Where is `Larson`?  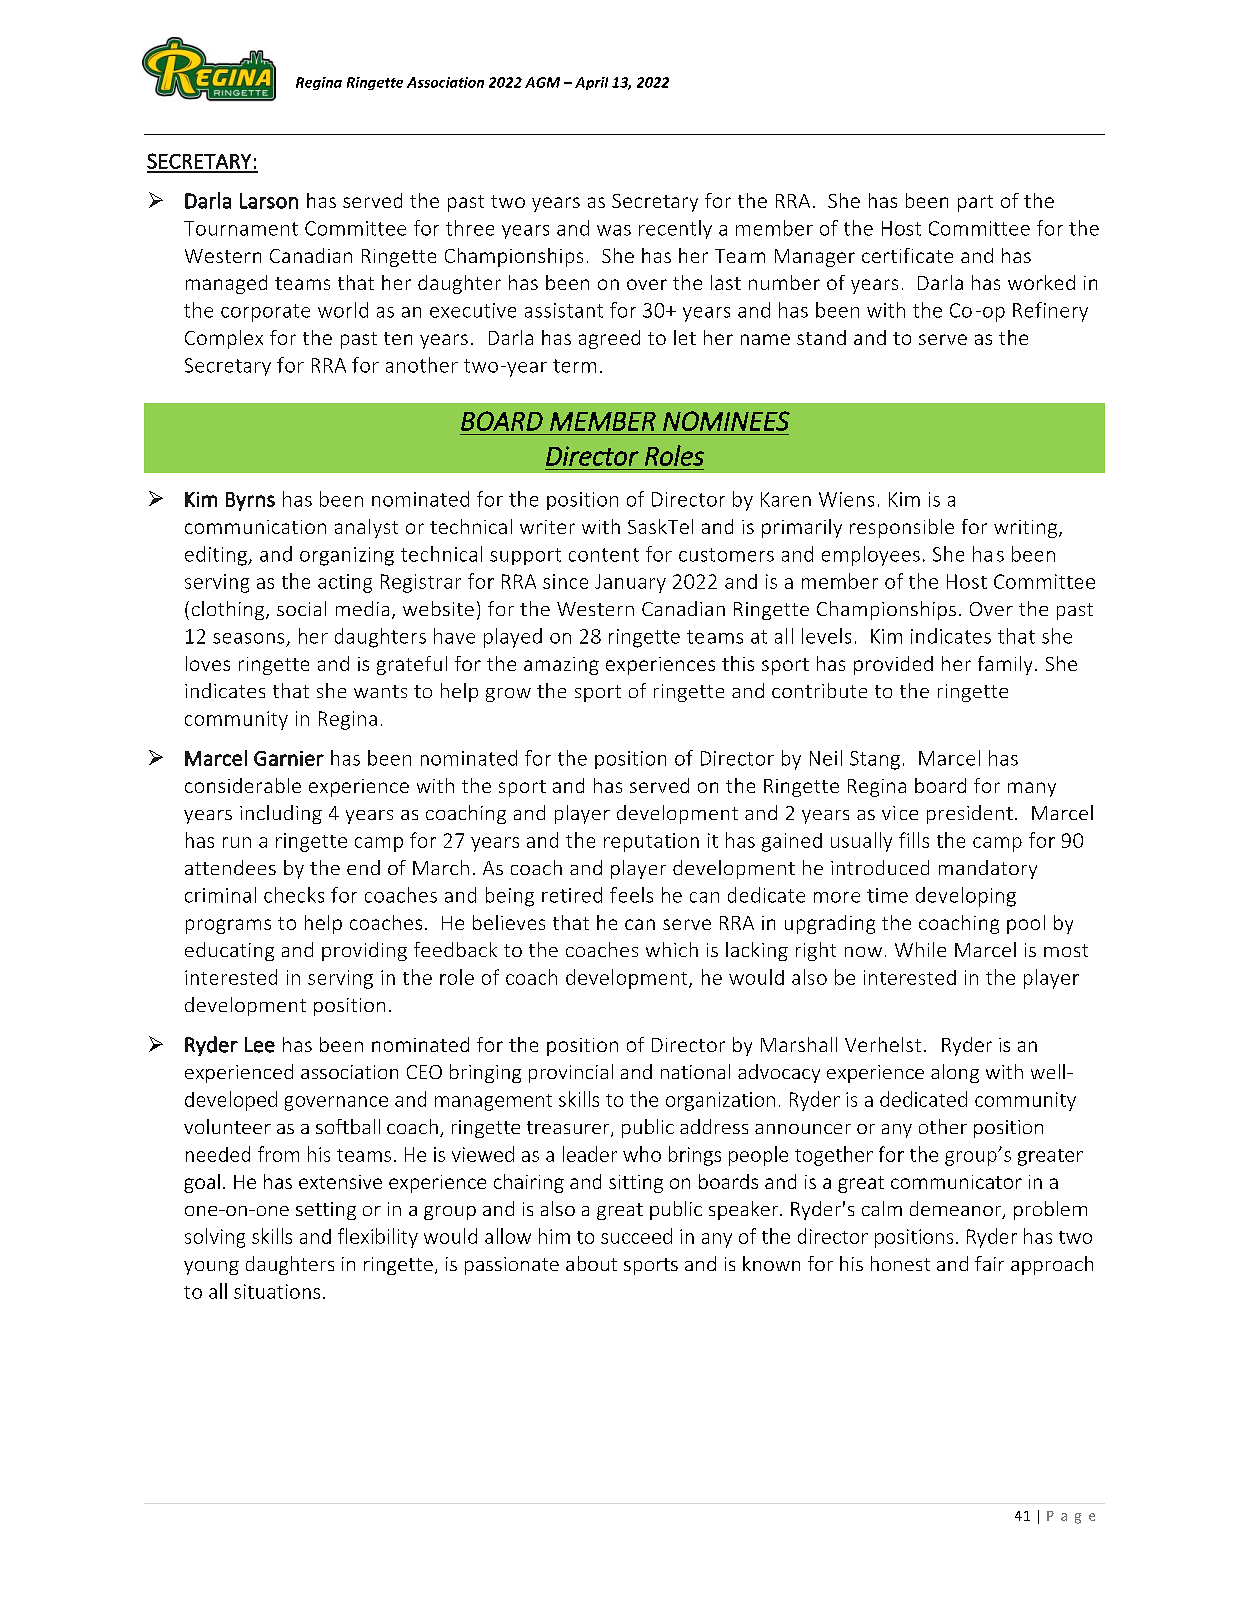 Larson is located at coordinates (269, 201).
